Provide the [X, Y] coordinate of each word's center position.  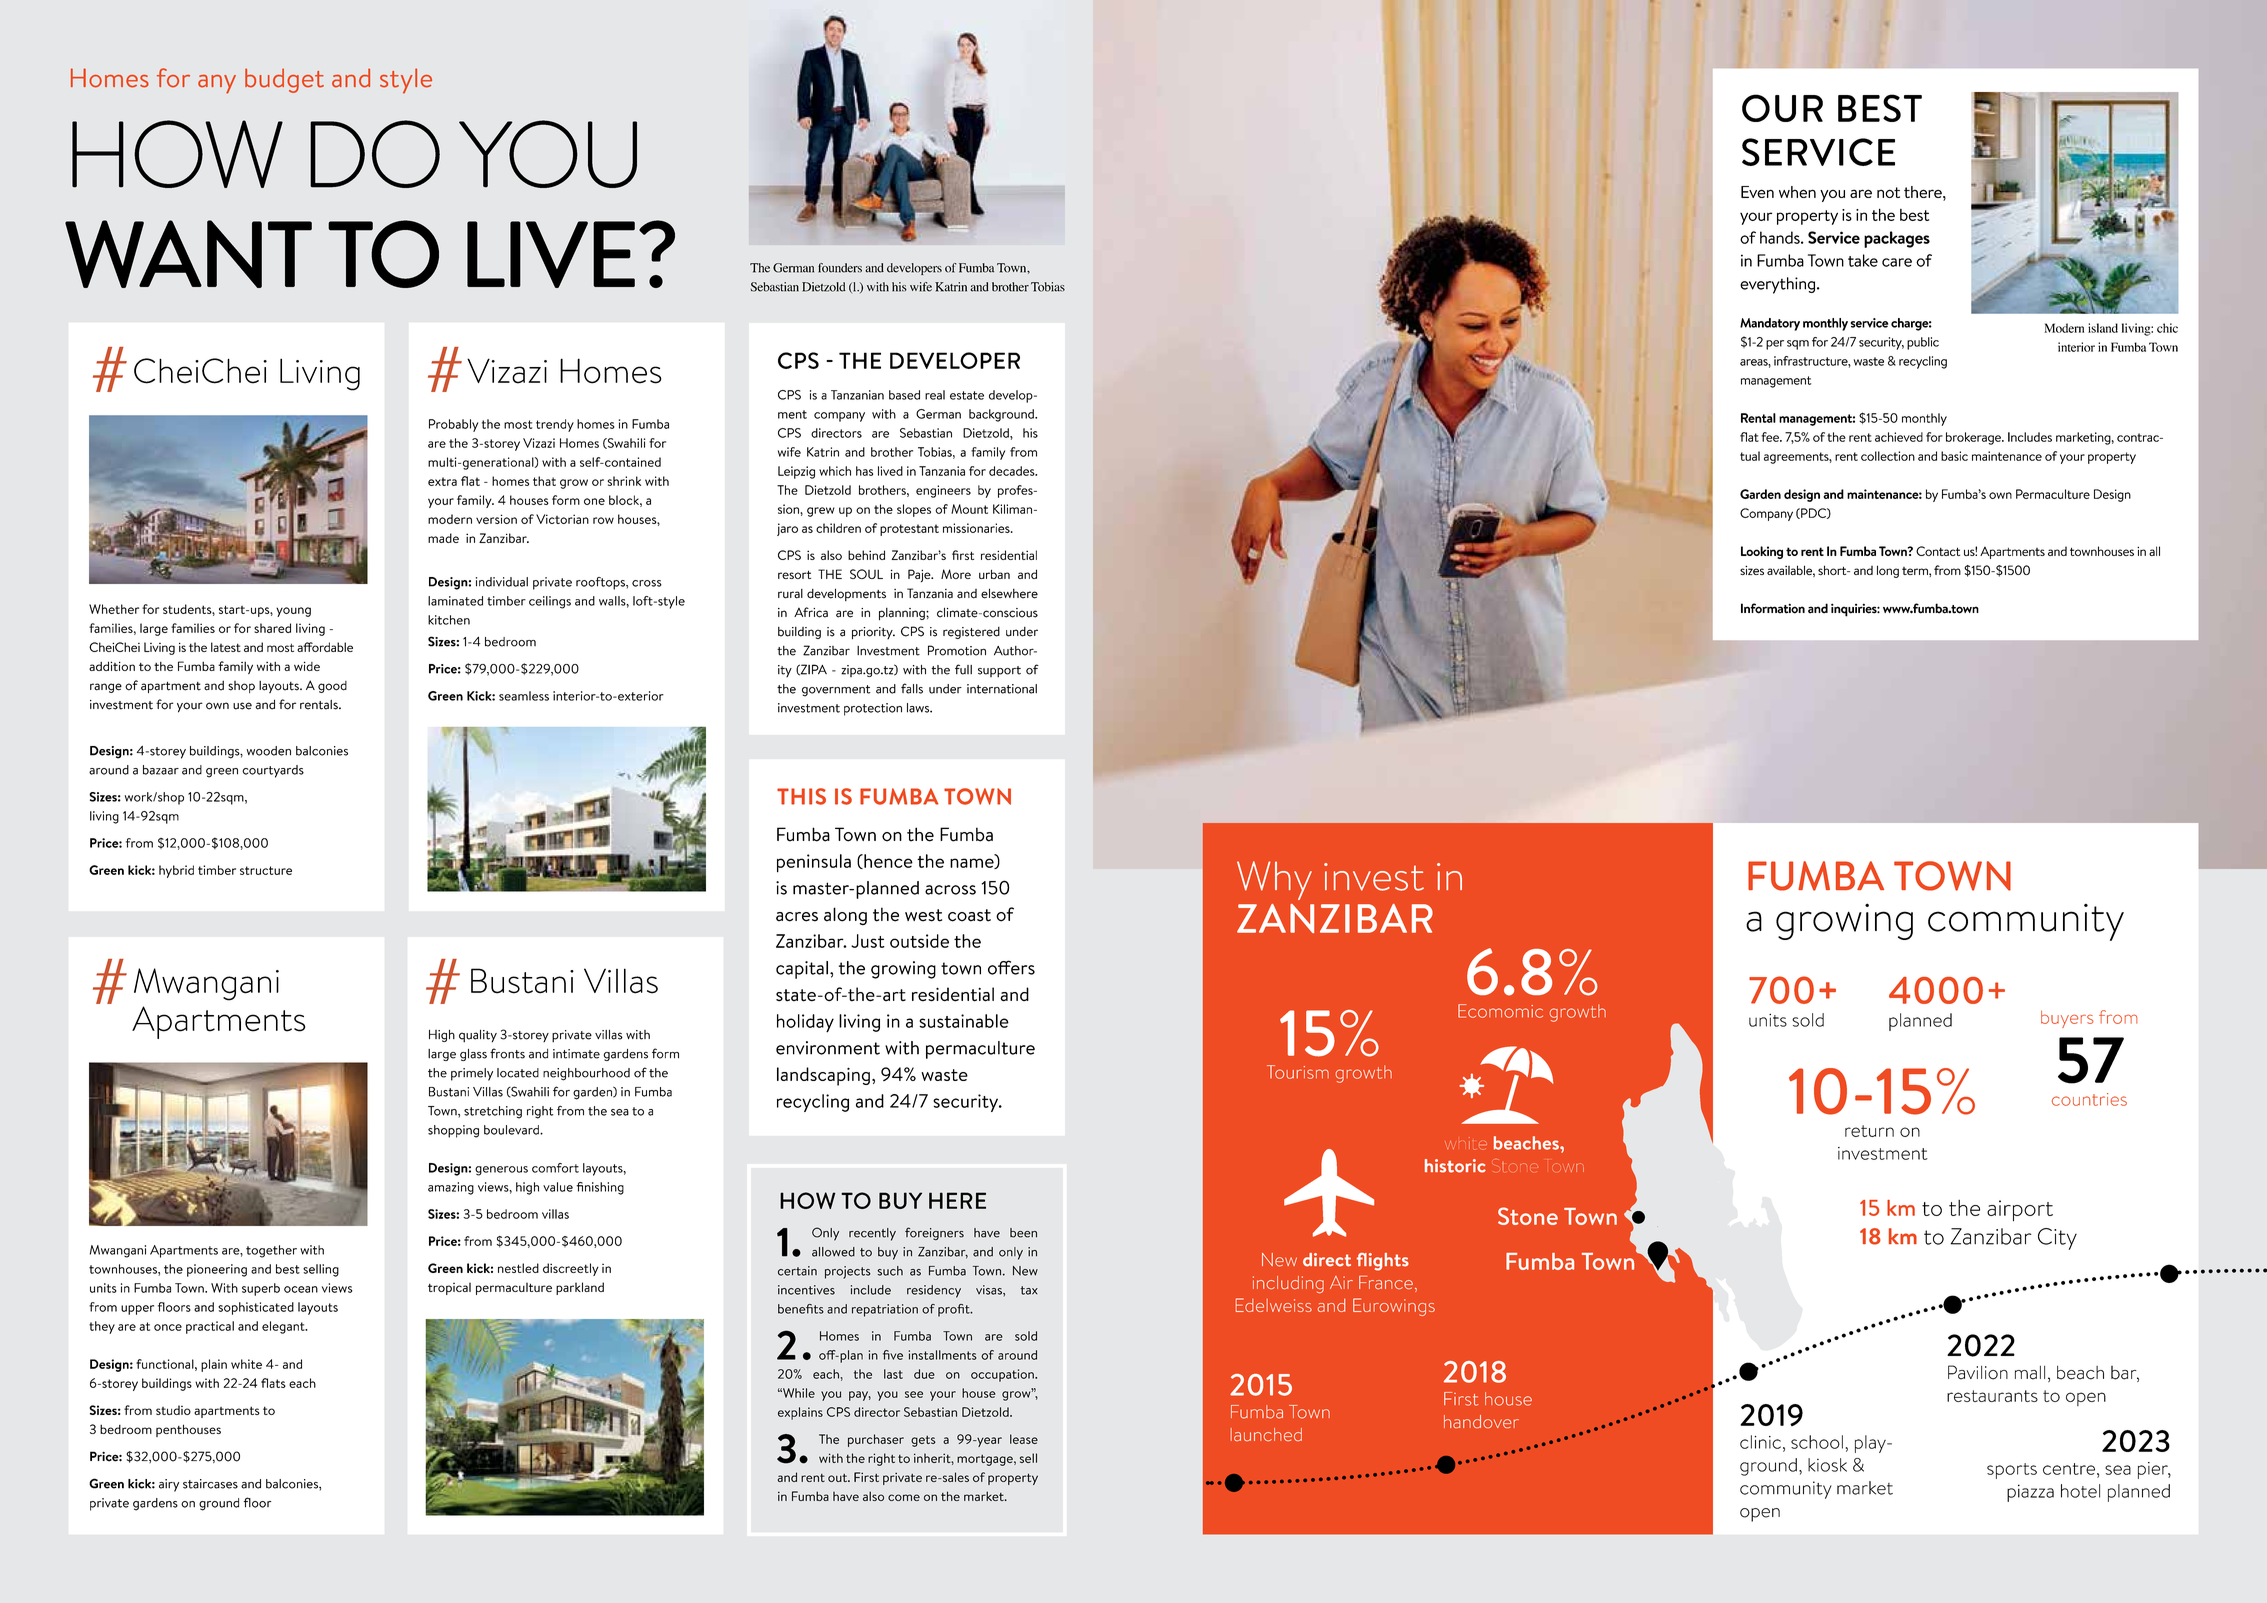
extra [442, 481]
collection [1888, 456]
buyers [2067, 1019]
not [1888, 192]
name [973, 863]
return [1869, 1131]
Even [1757, 192]
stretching [493, 1112]
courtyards [273, 771]
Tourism [1298, 1072]
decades [1013, 471]
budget [284, 80]
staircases [210, 1484]
